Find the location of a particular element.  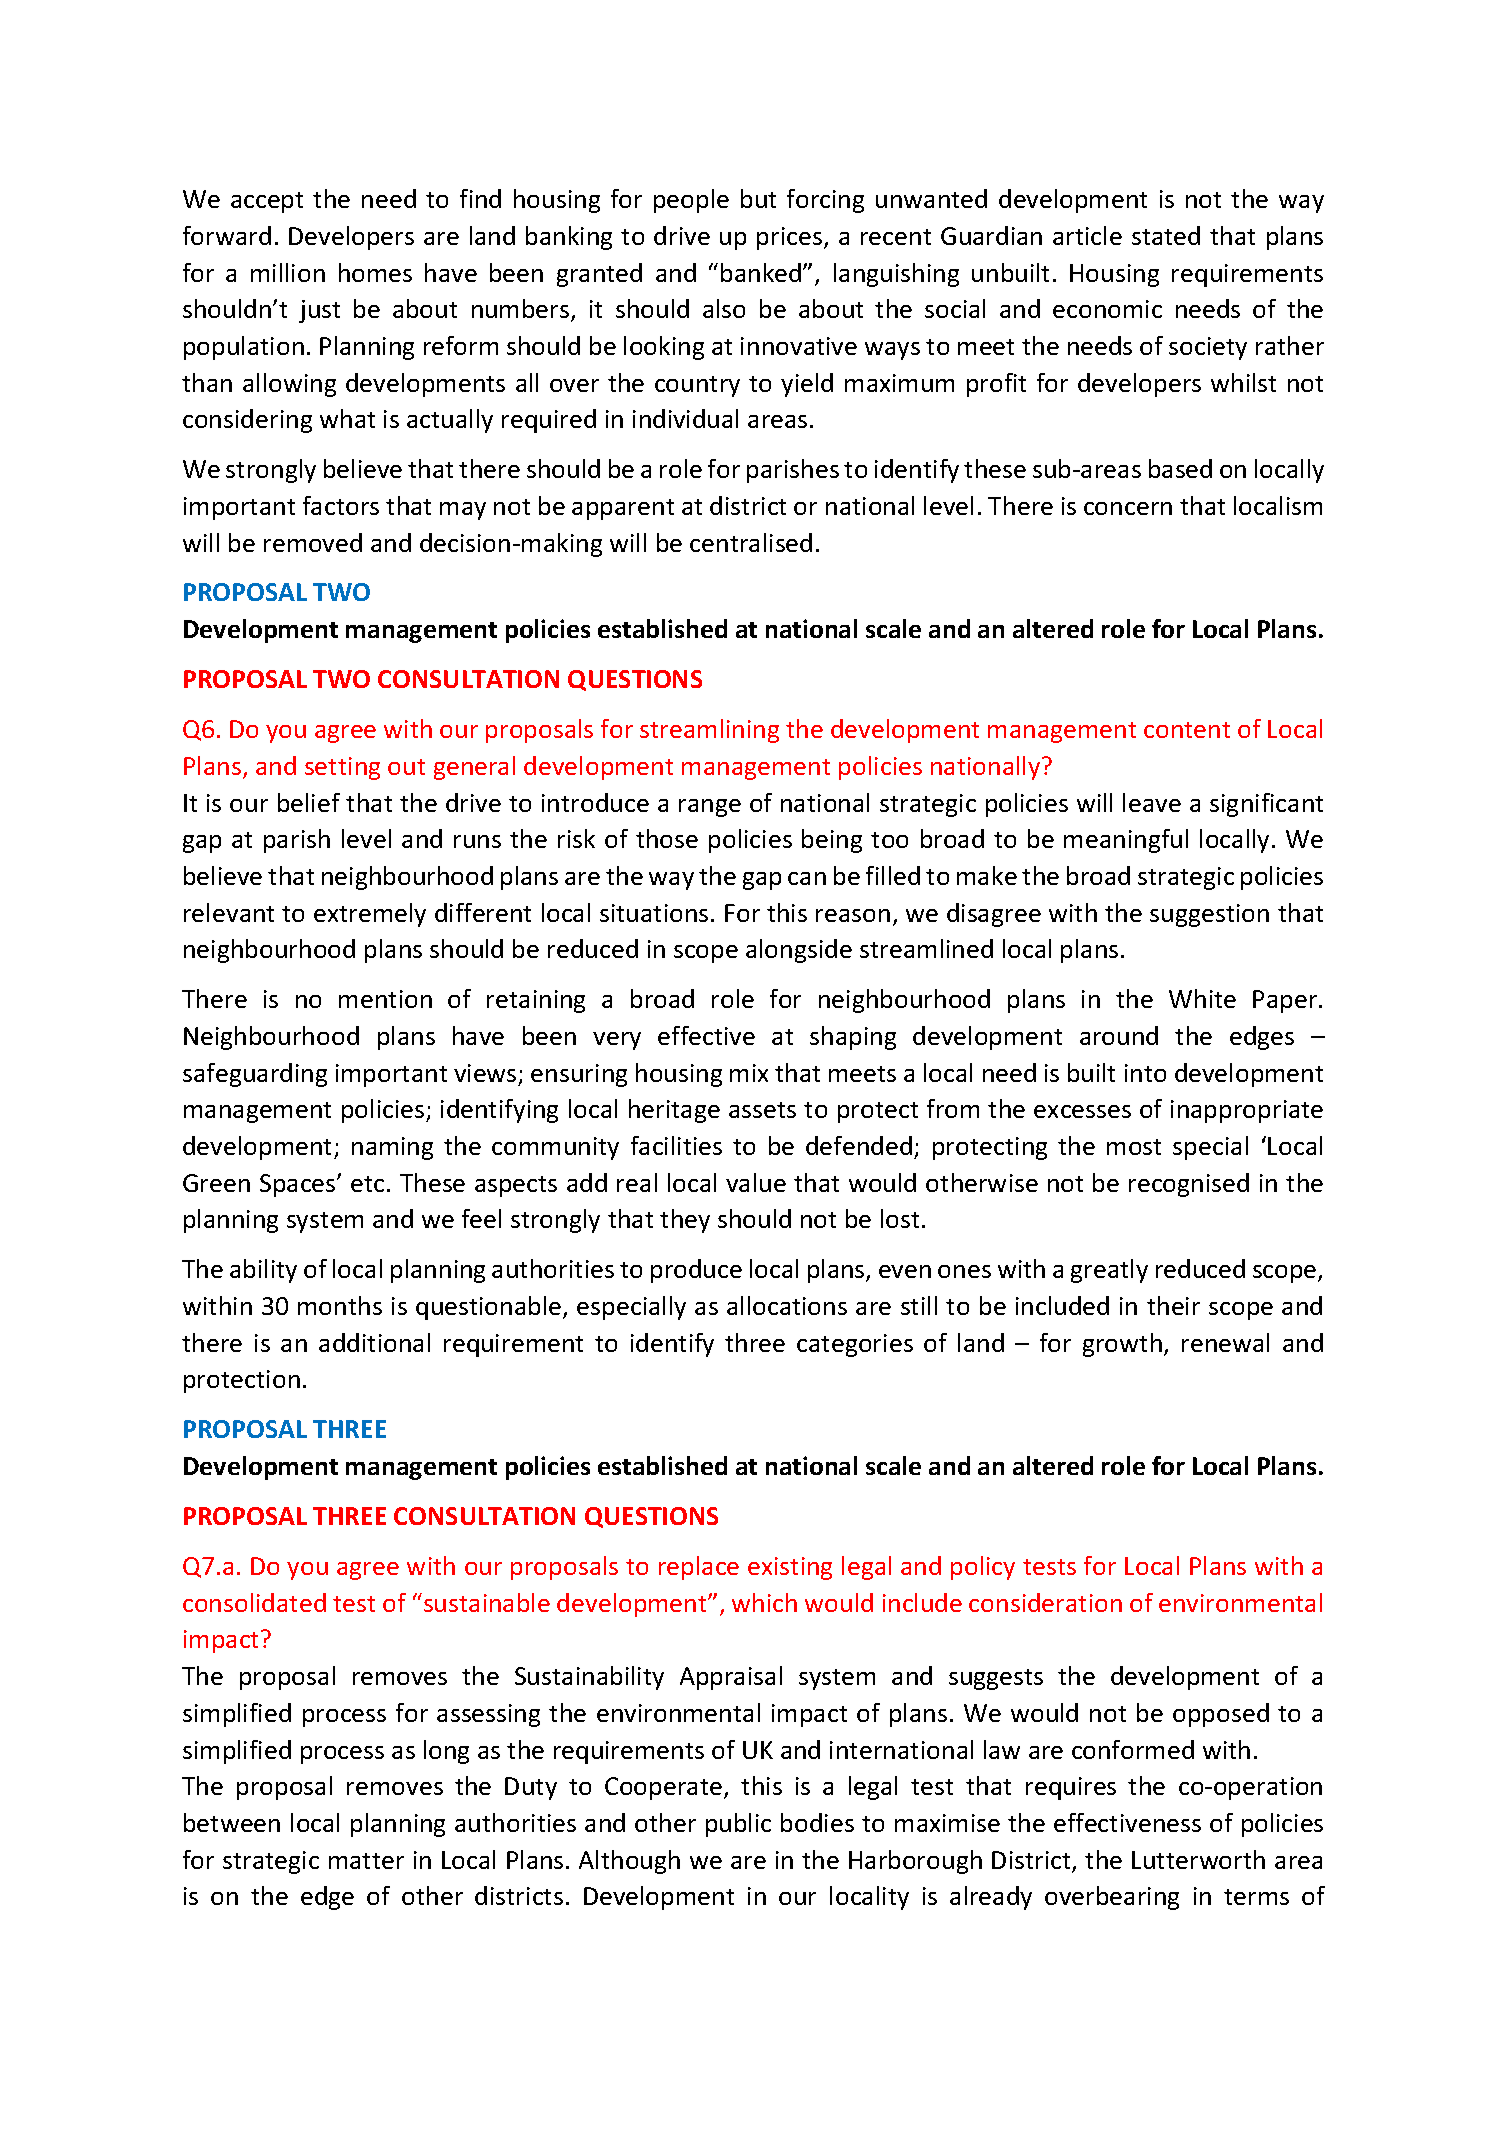

stated is located at coordinates (1166, 235).
